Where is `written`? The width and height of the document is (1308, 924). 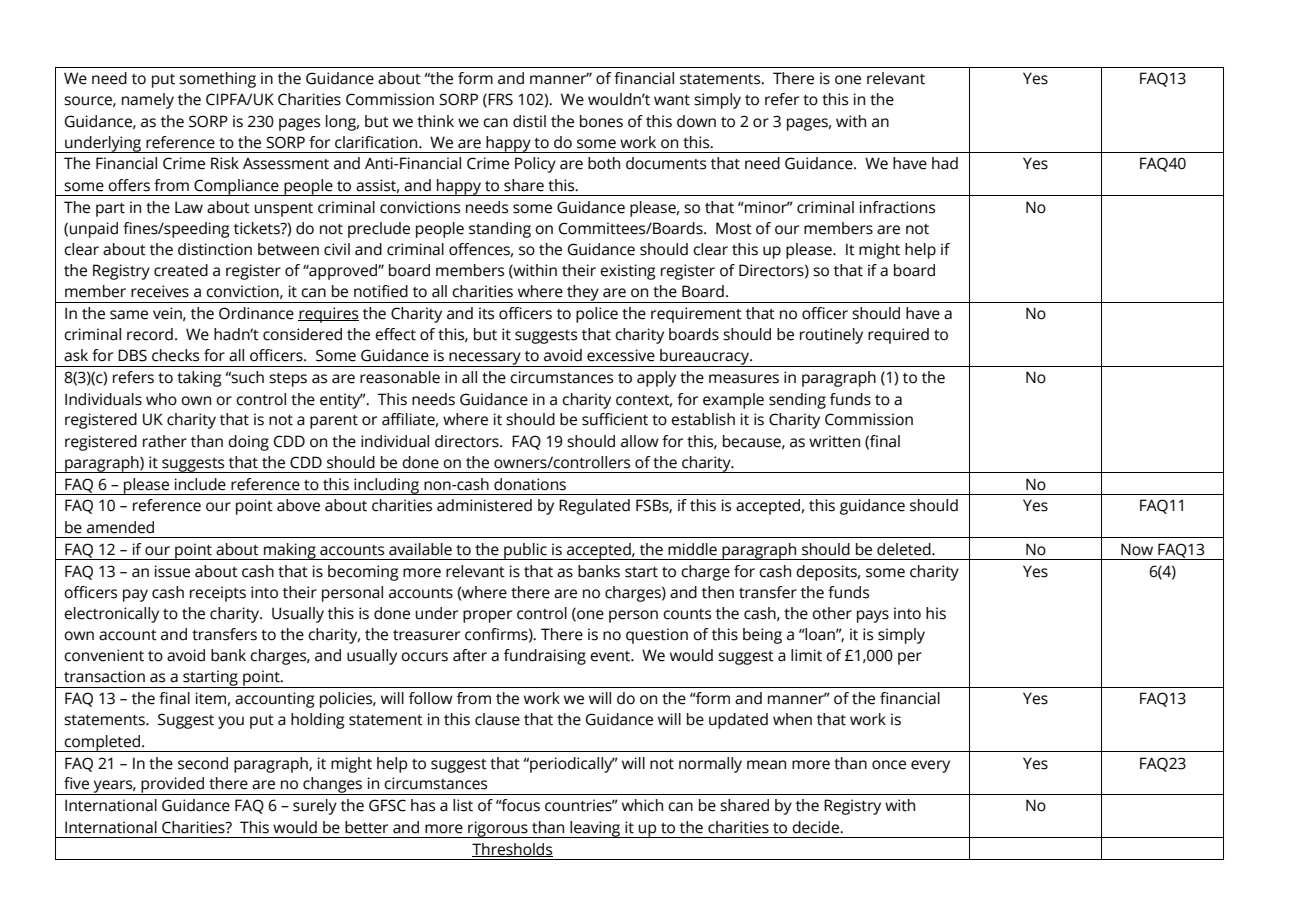
written is located at coordinates (834, 441).
